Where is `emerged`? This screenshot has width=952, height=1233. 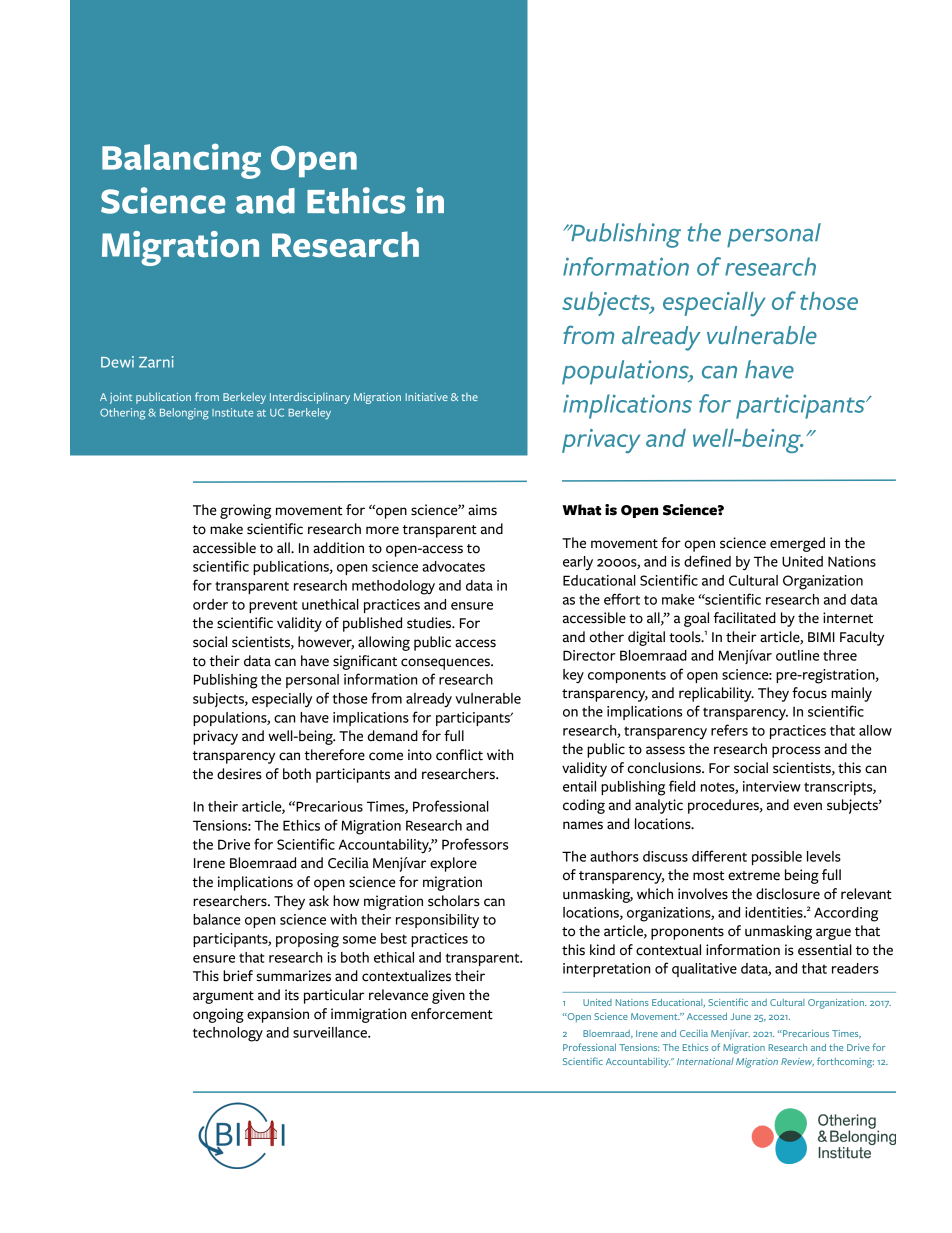 emerged is located at coordinates (797, 544).
